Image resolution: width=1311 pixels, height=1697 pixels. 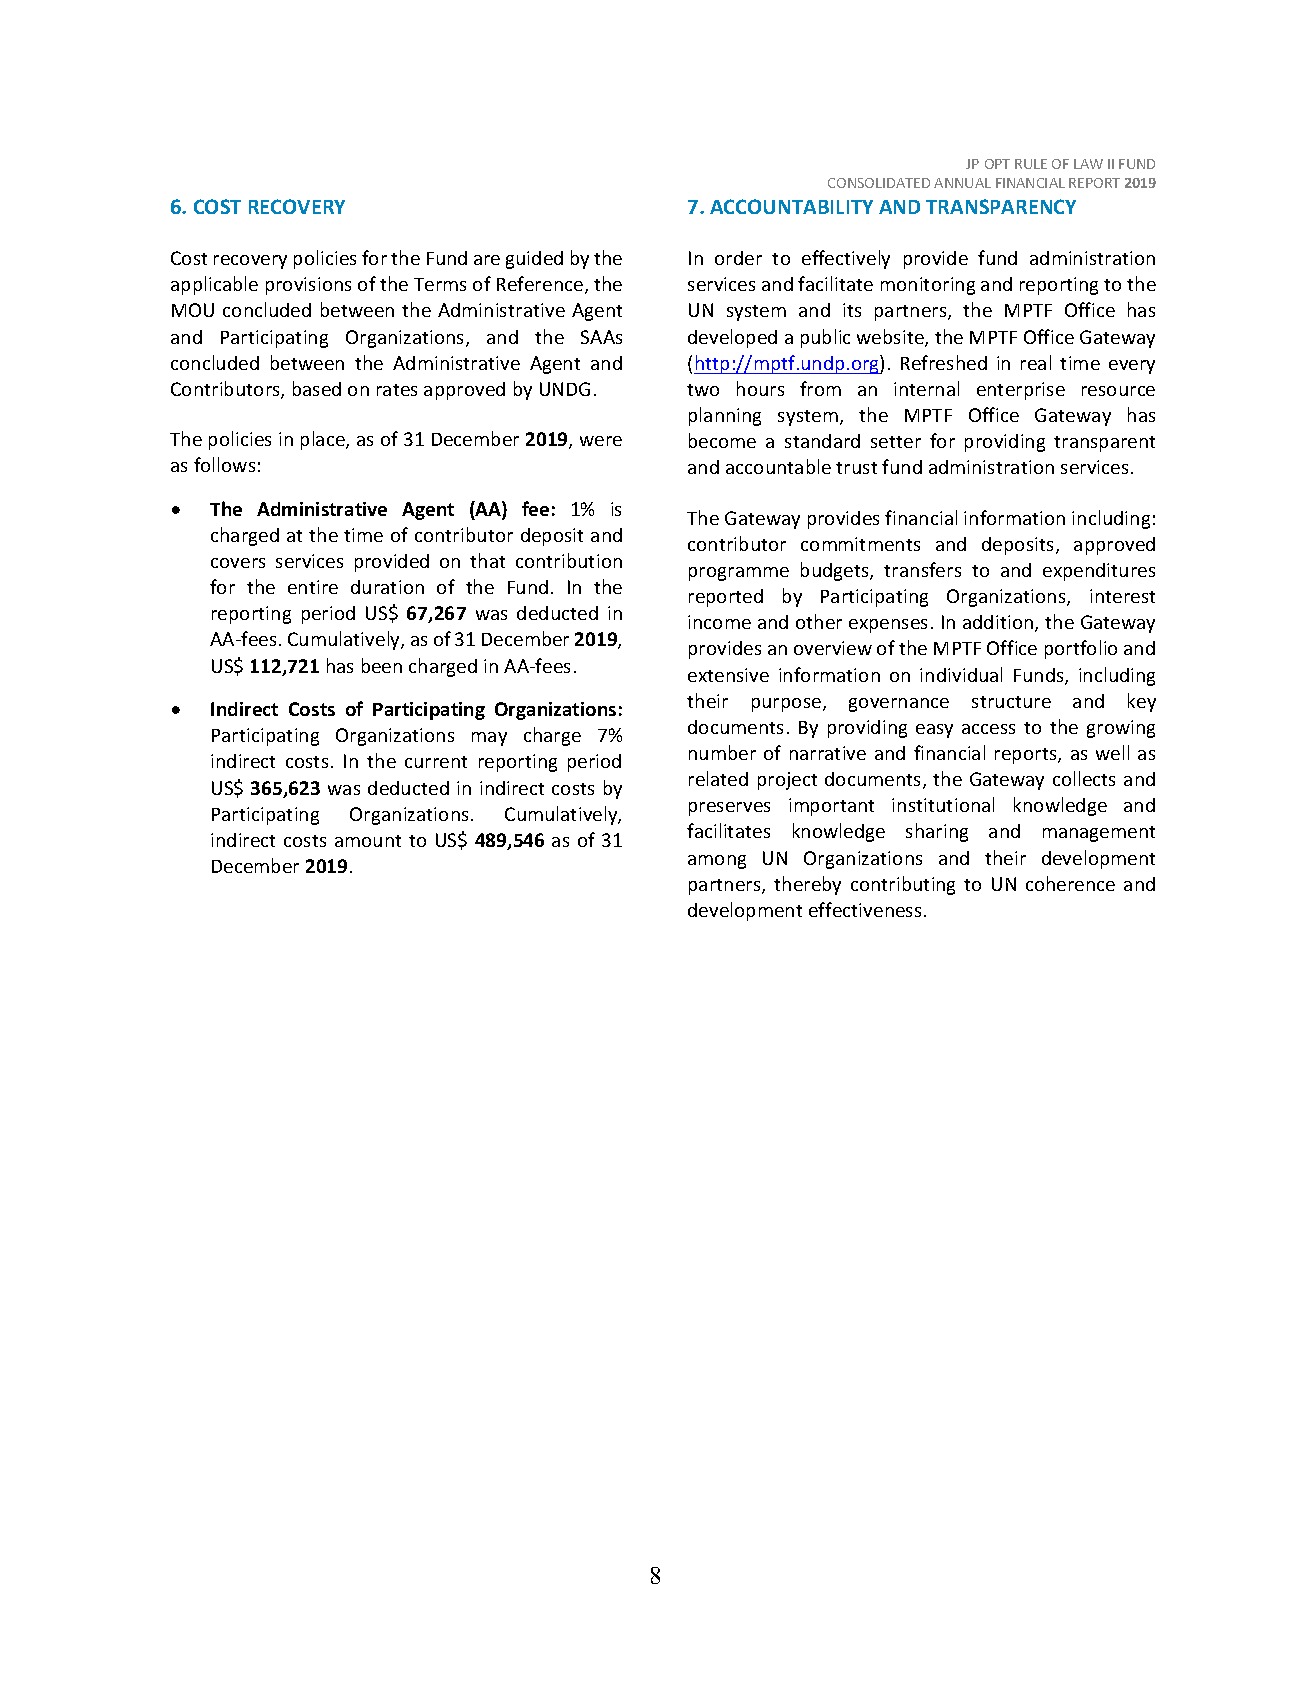 I want to click on real, so click(x=1036, y=362).
